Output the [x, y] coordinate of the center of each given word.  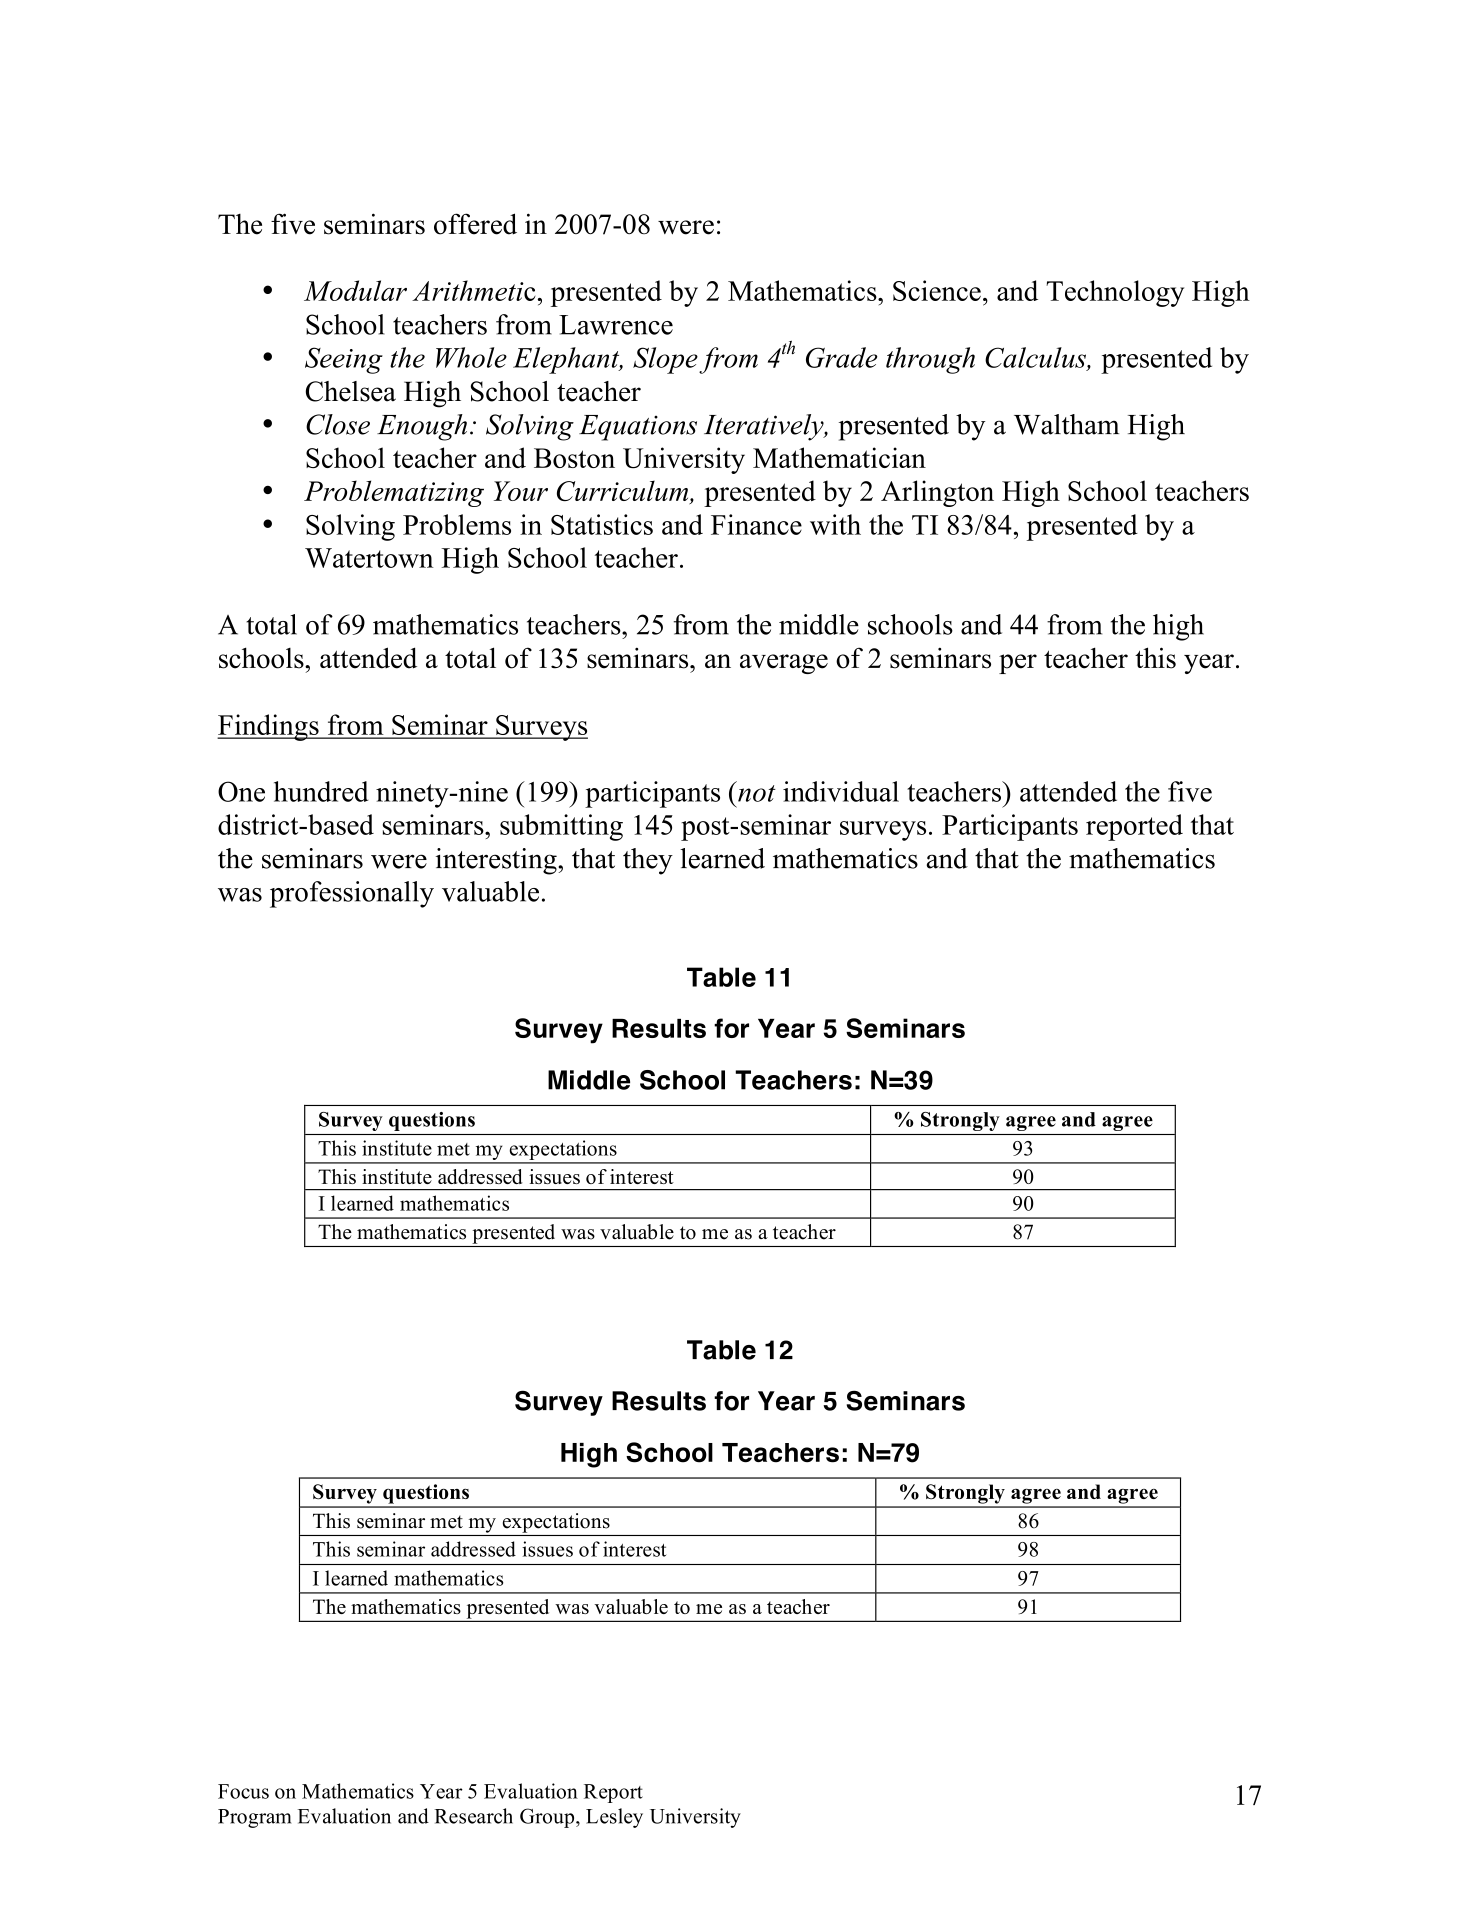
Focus [243, 1791]
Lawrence [616, 325]
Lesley [614, 1818]
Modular [355, 290]
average [784, 664]
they [648, 861]
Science [937, 290]
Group [548, 1818]
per [1018, 664]
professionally [352, 894]
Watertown [369, 558]
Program [254, 1818]
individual [841, 791]
